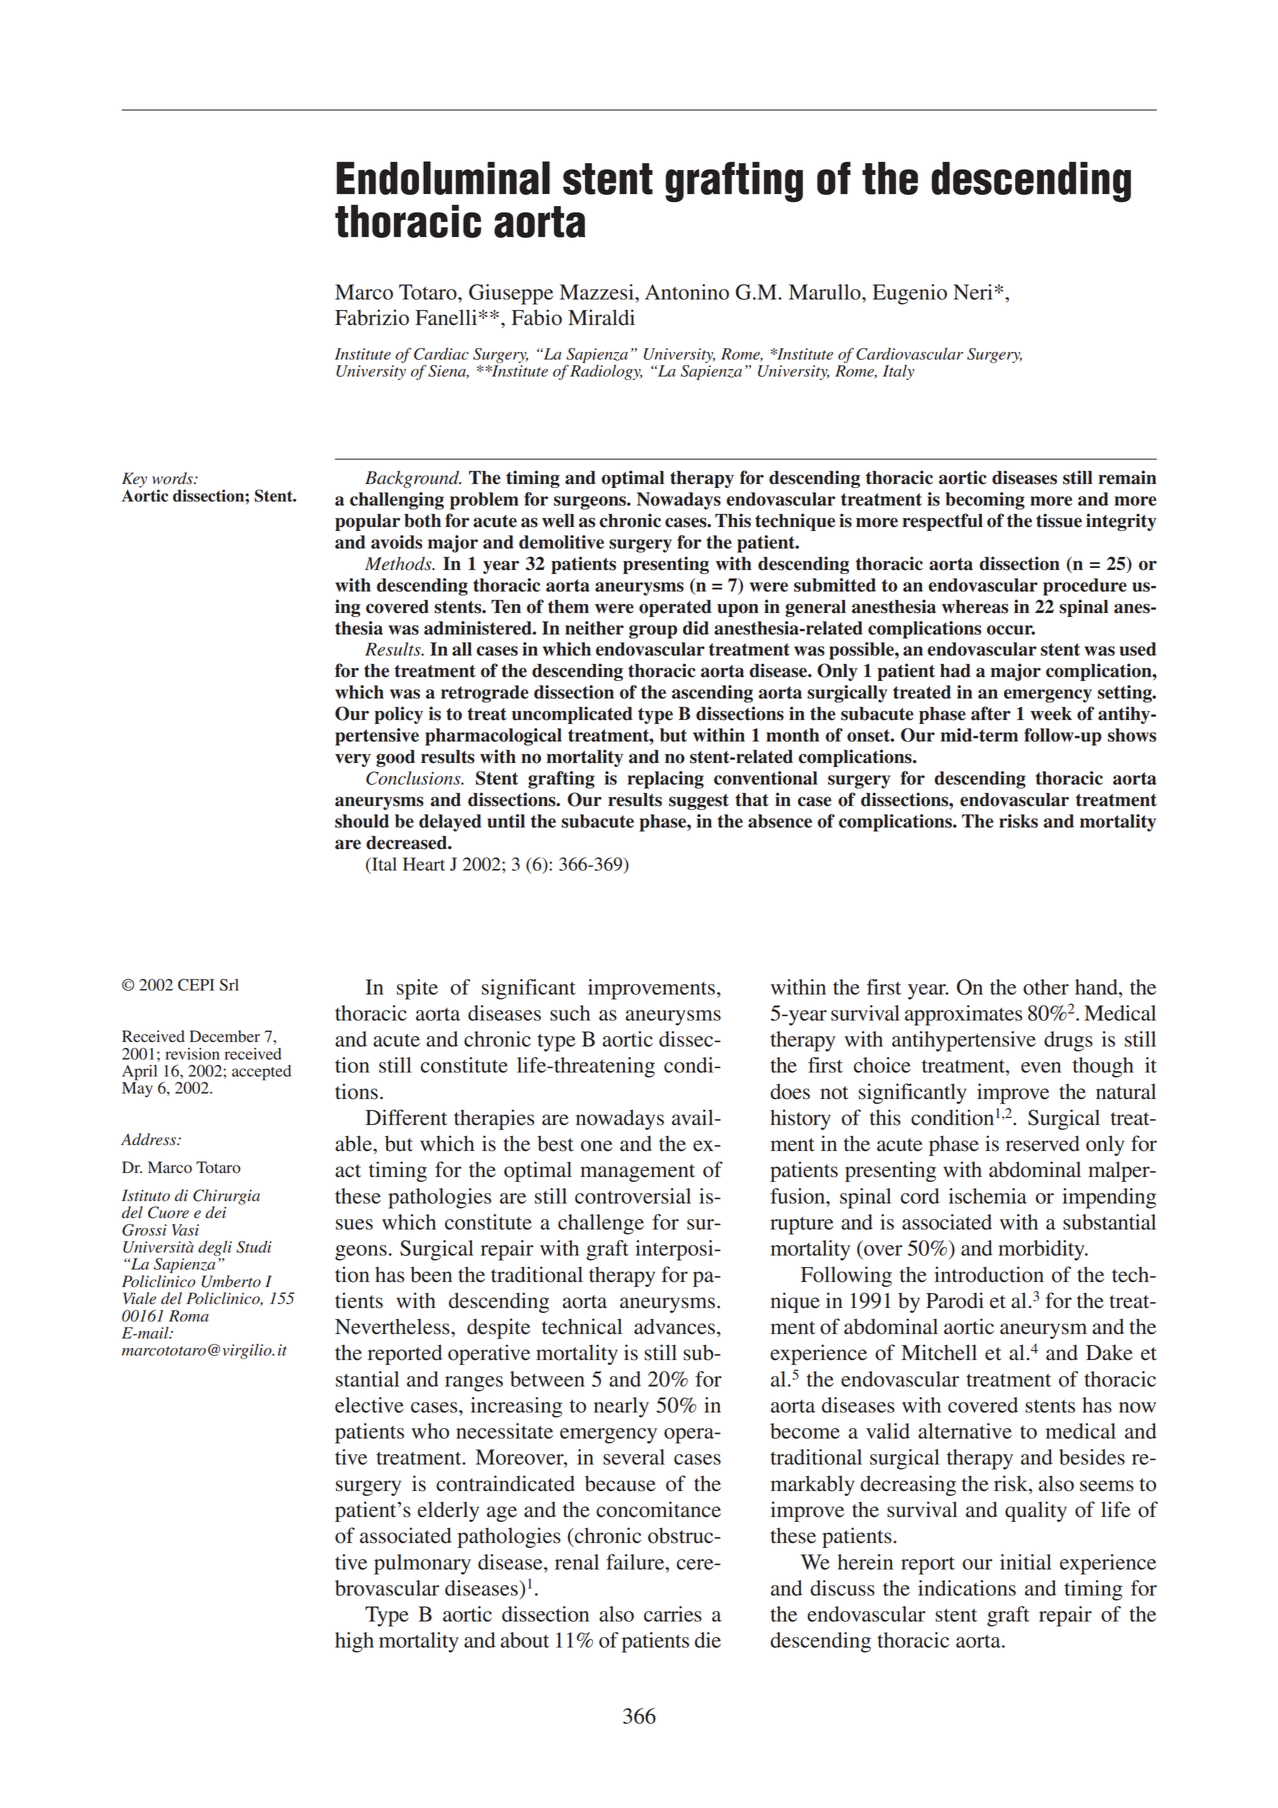 The image size is (1278, 1808). What do you see at coordinates (215, 1212) in the image?
I see `dei` at bounding box center [215, 1212].
